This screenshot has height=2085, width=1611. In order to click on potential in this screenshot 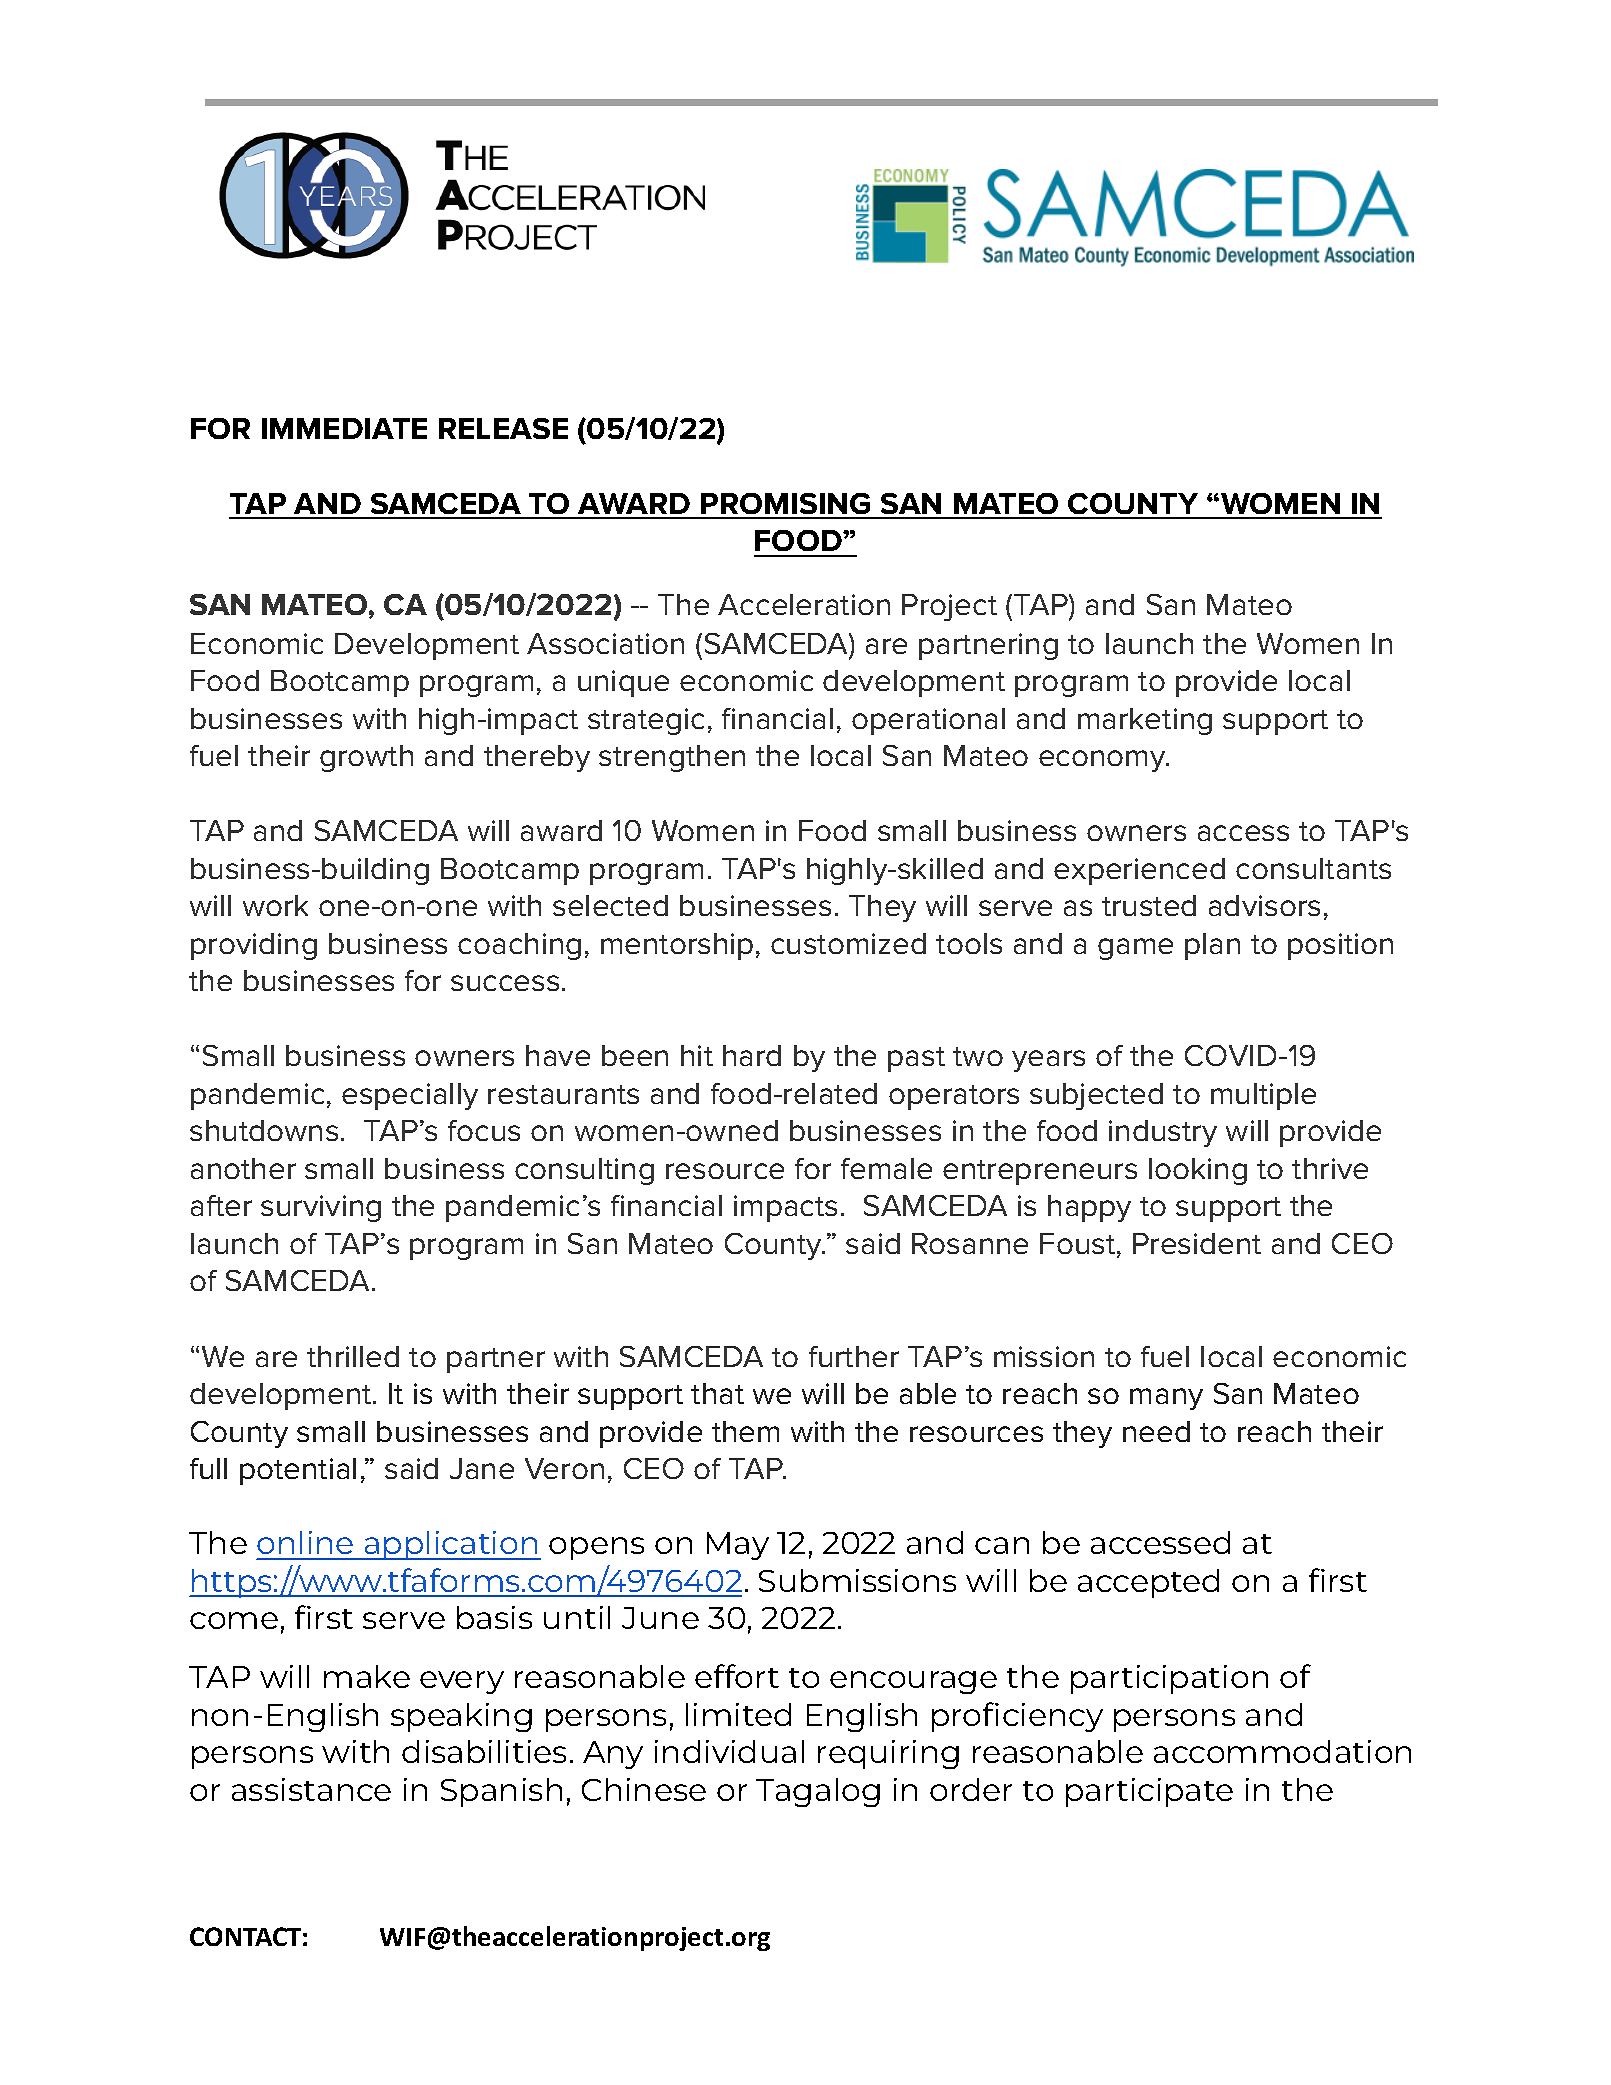, I will do `click(298, 1471)`.
